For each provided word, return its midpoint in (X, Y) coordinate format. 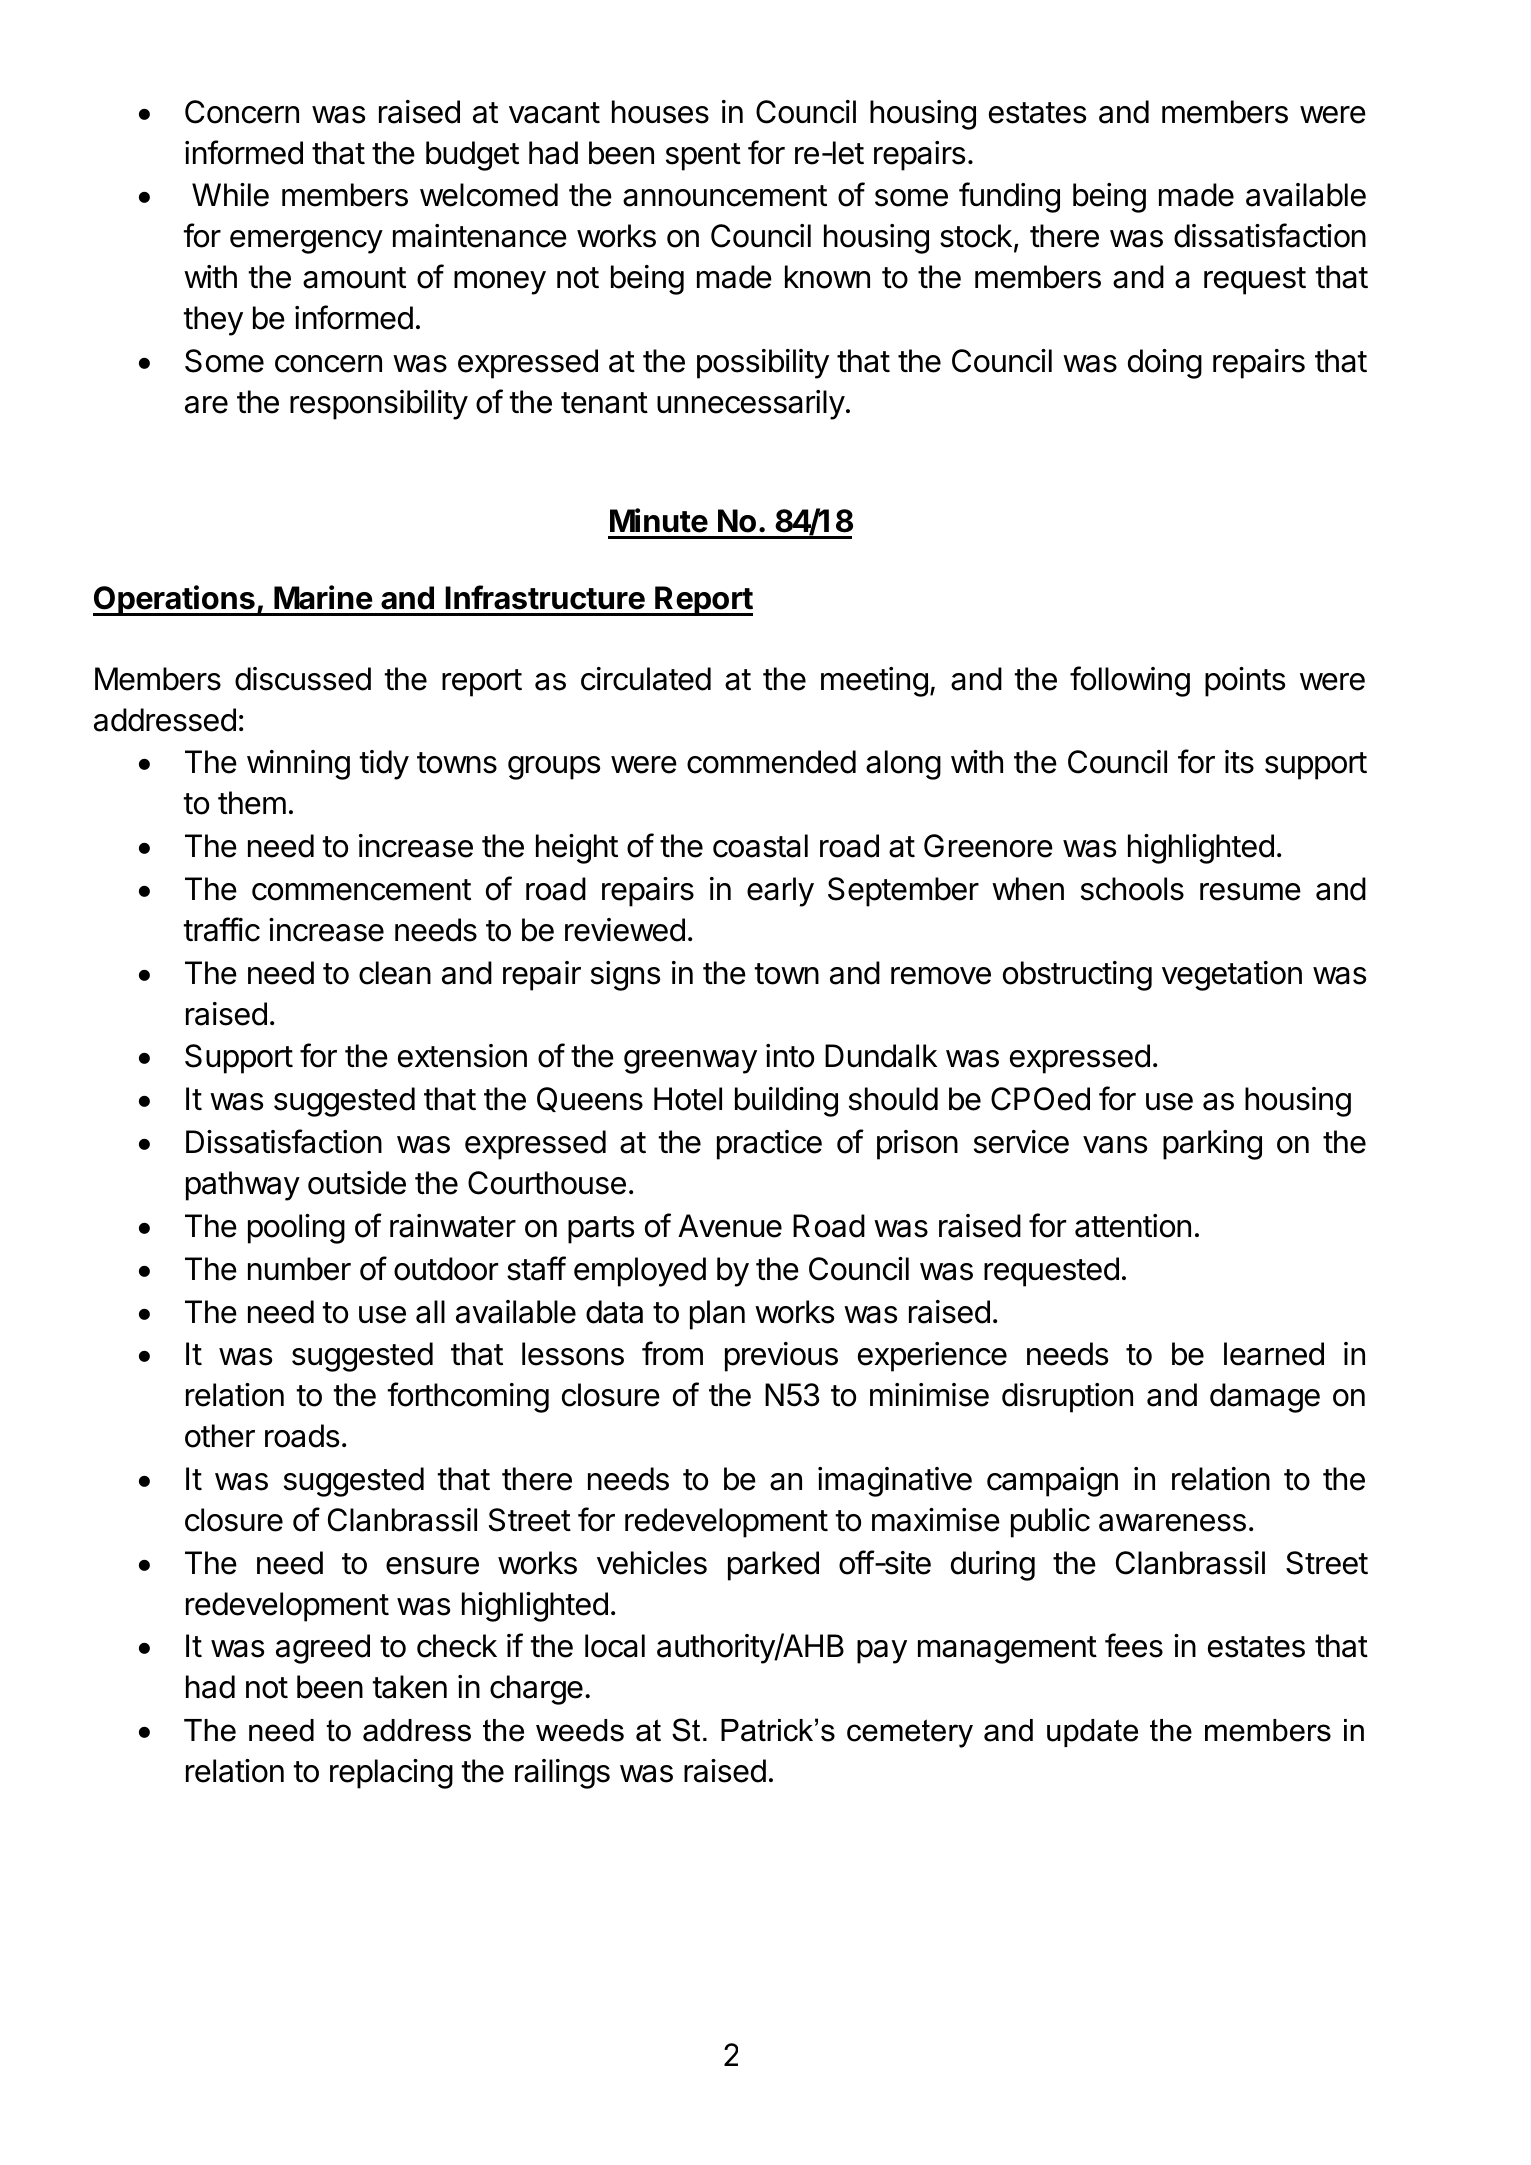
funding (1009, 197)
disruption (1067, 1398)
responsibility (379, 405)
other (220, 1436)
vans (1115, 1145)
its (1239, 762)
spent (703, 157)
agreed (323, 1649)
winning (298, 765)
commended (771, 762)
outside (357, 1183)
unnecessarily (751, 405)
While (230, 195)
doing (1165, 364)
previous (781, 1357)
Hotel (688, 1099)
